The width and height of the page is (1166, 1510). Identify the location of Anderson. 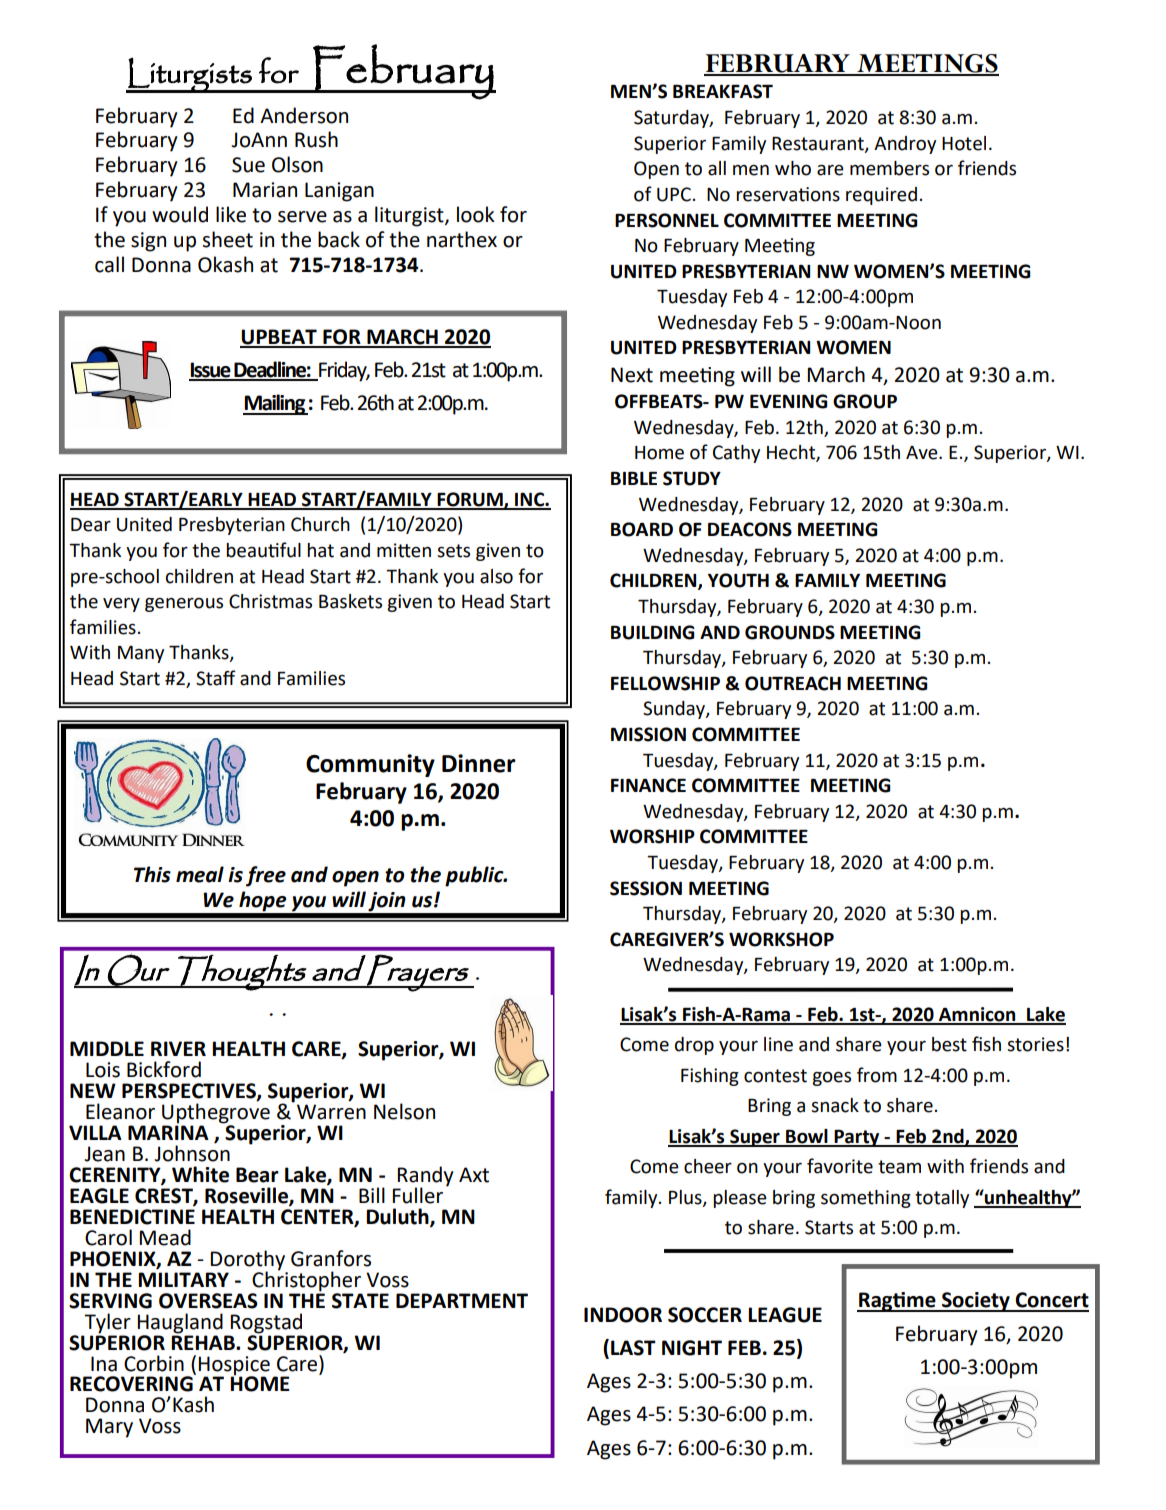
(304, 115).
